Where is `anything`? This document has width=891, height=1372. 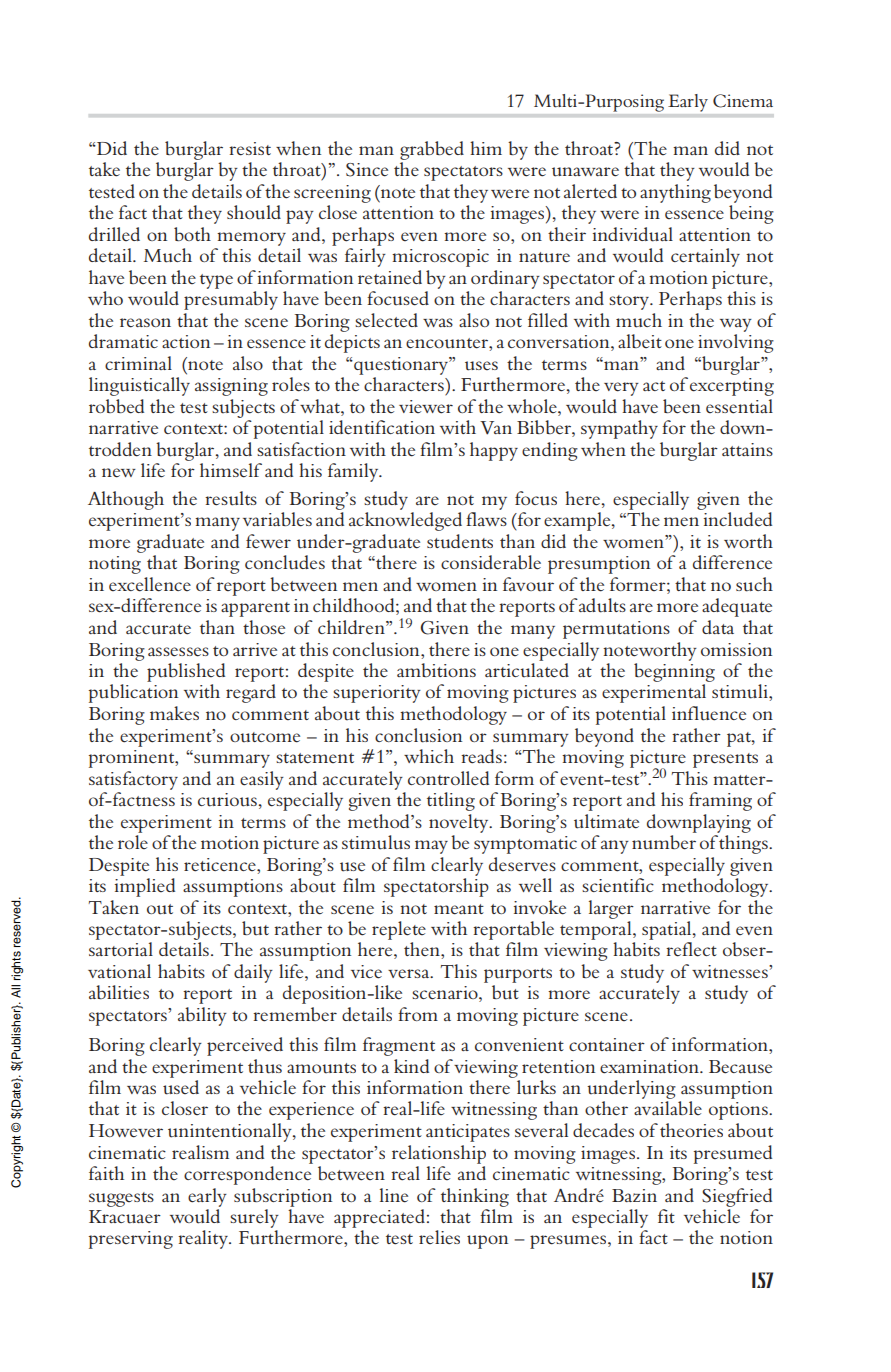
anything is located at coordinates (675, 193).
